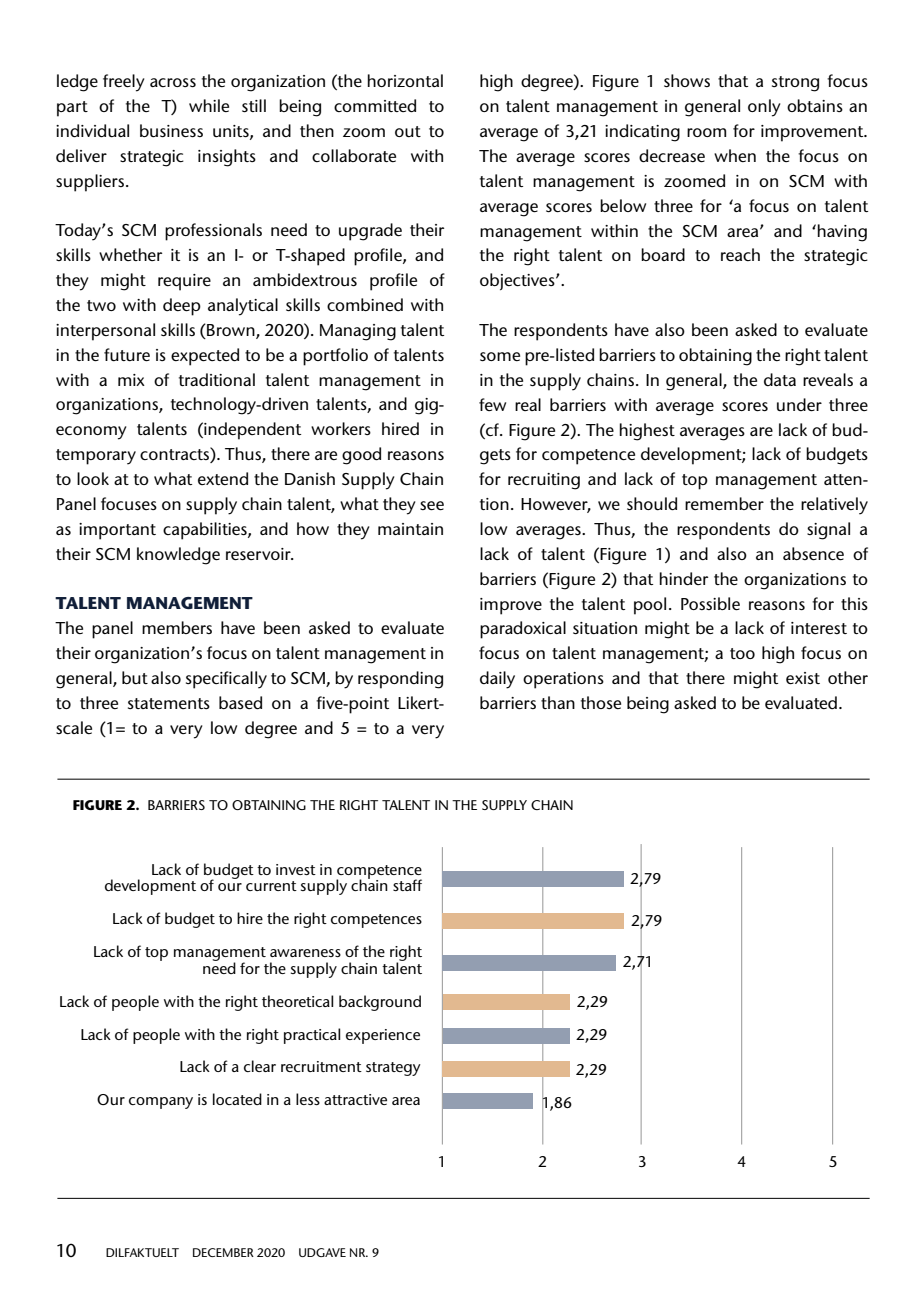 This screenshot has height=1308, width=924. Describe the element at coordinates (500, 356) in the screenshot. I see `some` at that location.
